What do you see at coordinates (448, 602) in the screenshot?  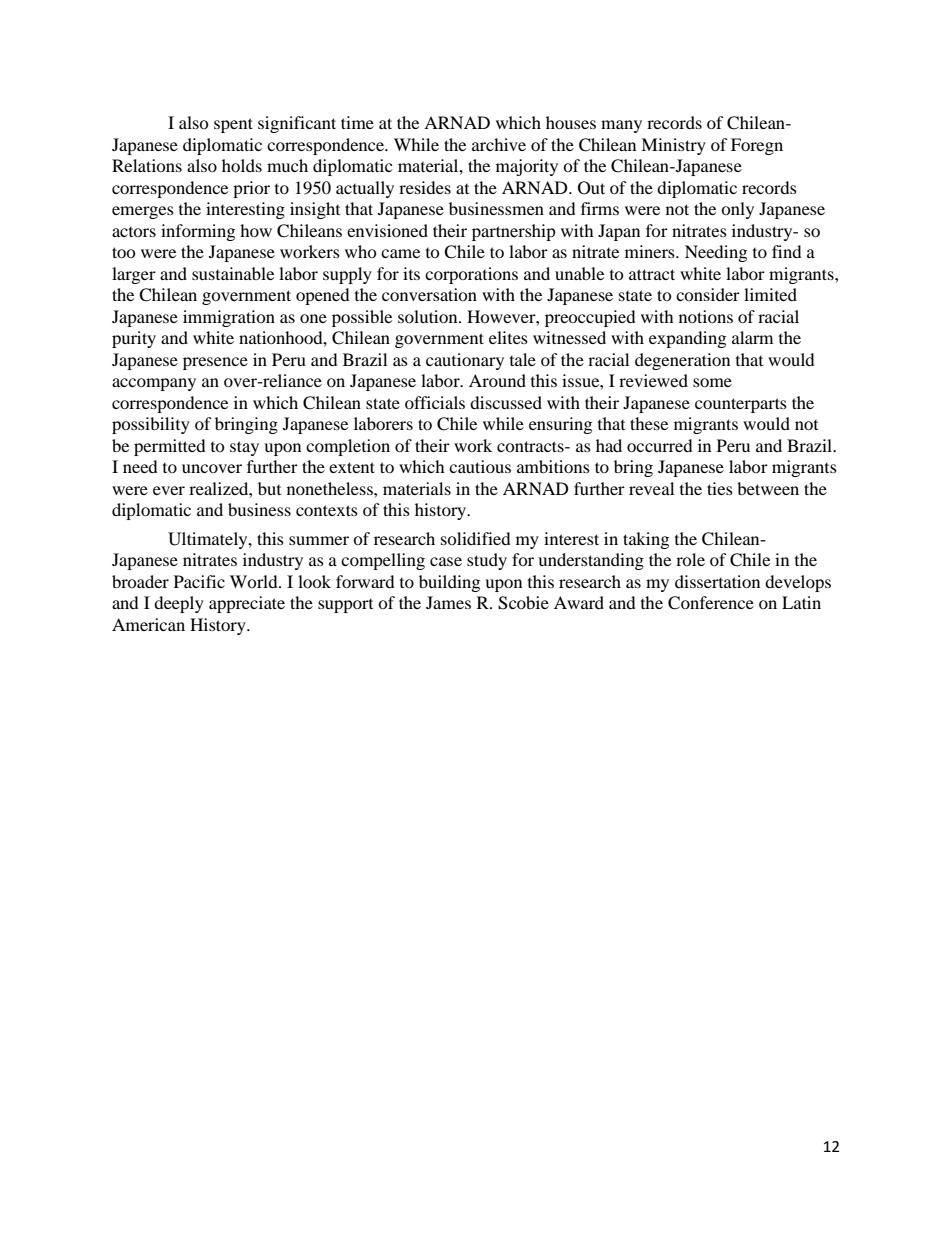 I see `James` at bounding box center [448, 602].
